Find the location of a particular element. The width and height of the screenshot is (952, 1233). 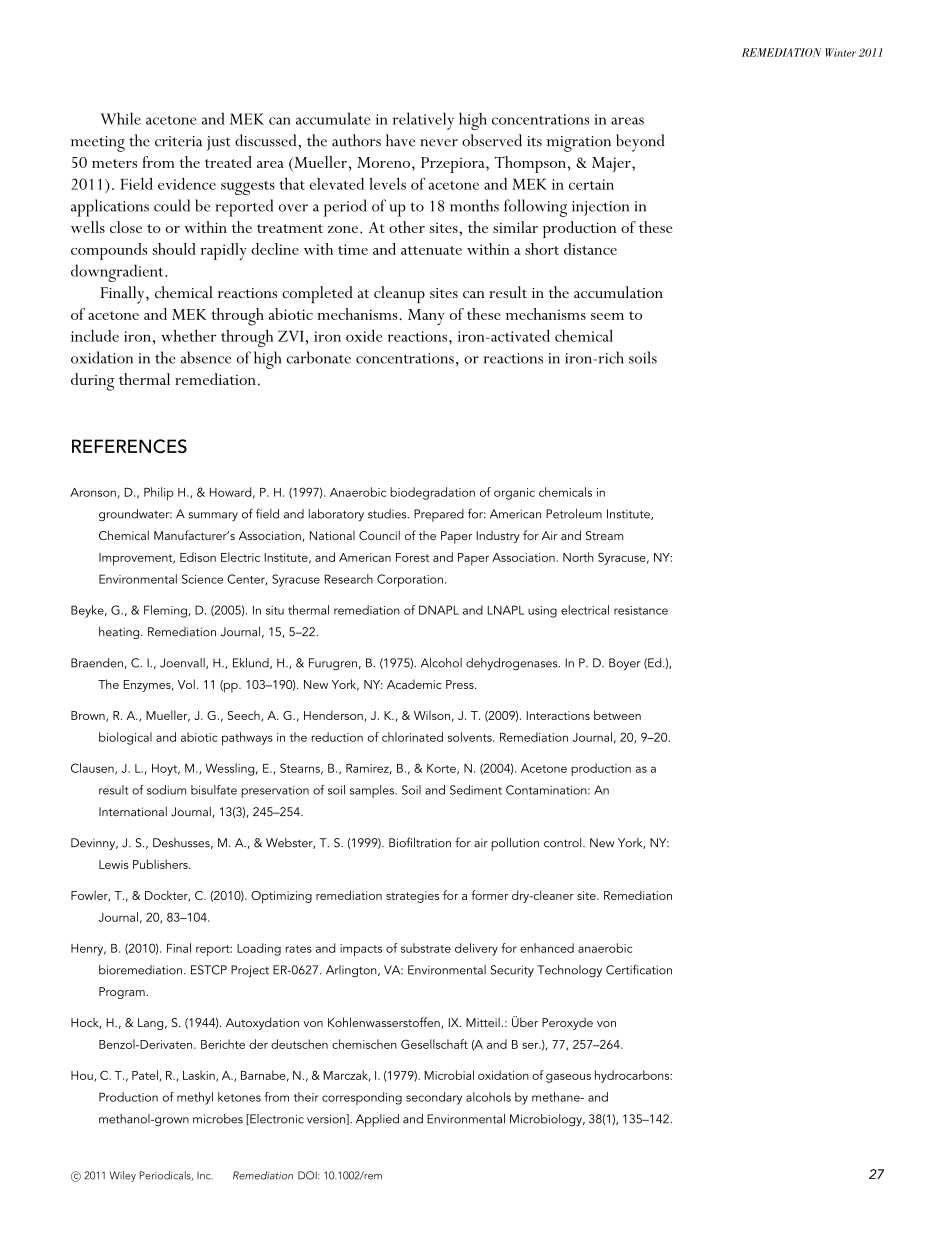

Philip is located at coordinates (159, 493).
